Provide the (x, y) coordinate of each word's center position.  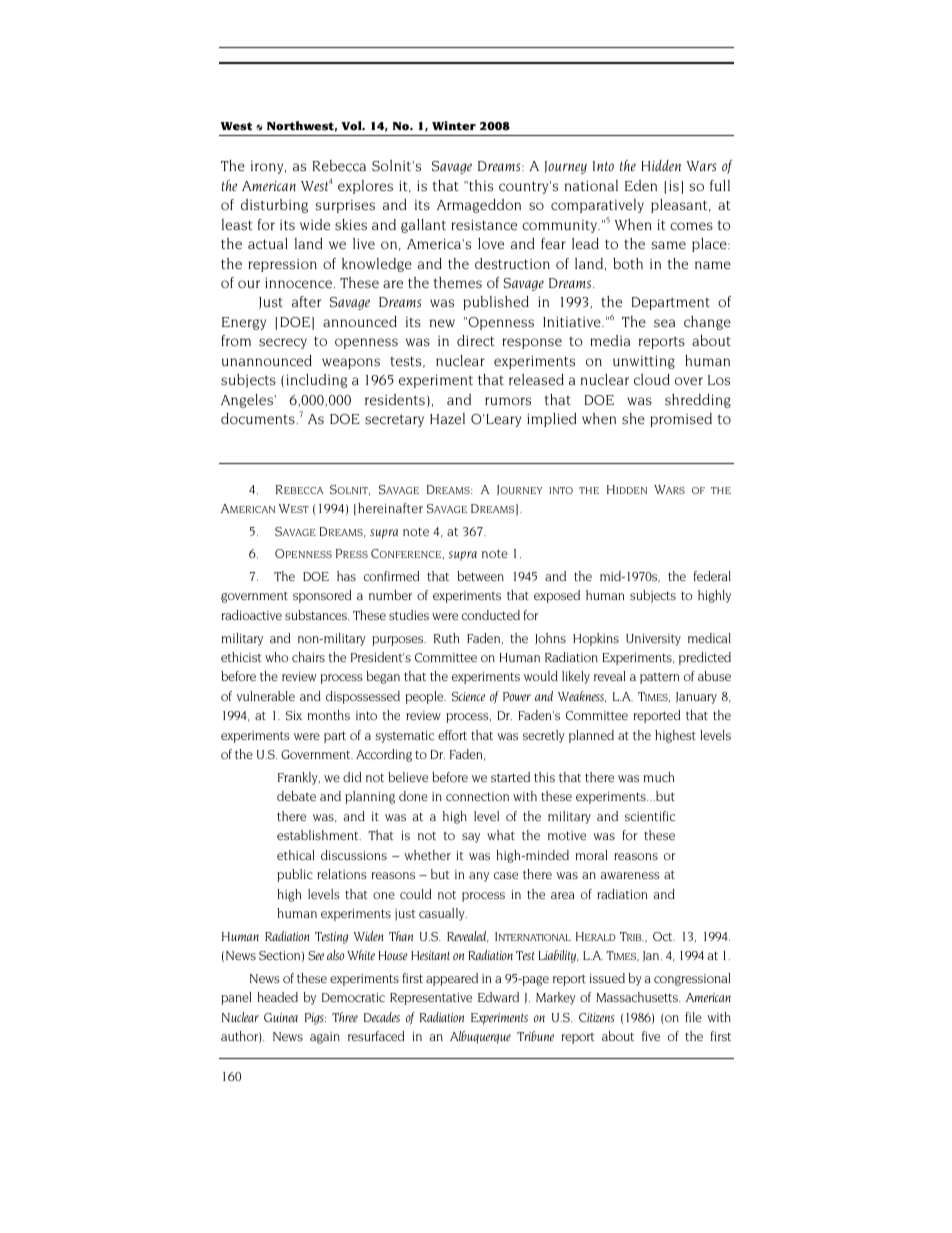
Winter (454, 126)
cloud (652, 380)
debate (296, 796)
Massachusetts (638, 997)
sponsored (322, 596)
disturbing (274, 206)
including (317, 381)
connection (477, 796)
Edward (498, 997)
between (480, 576)
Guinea (281, 1017)
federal (712, 576)
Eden (641, 185)
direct (476, 341)
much (659, 777)
